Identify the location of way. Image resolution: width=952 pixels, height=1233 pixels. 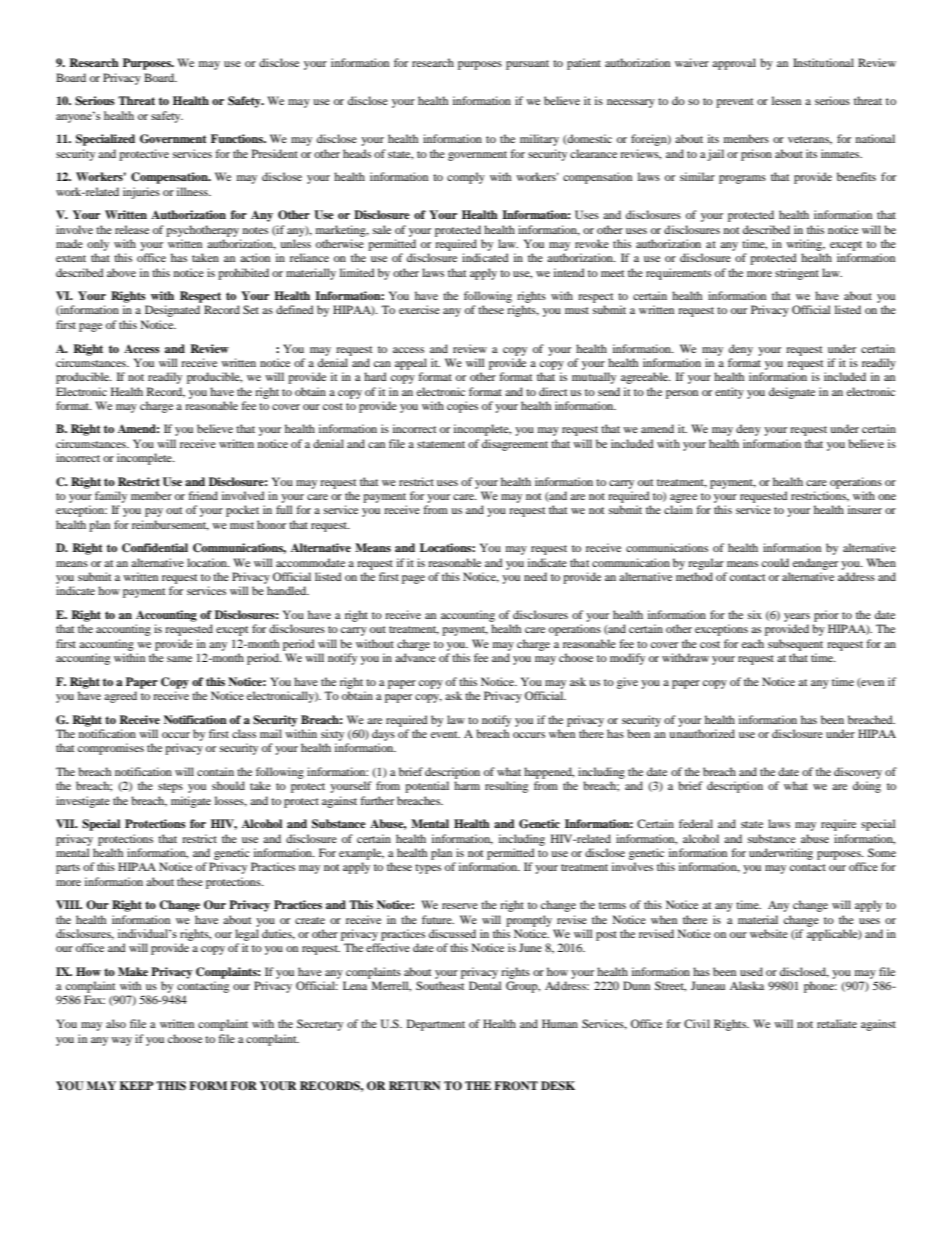
(122, 1041).
